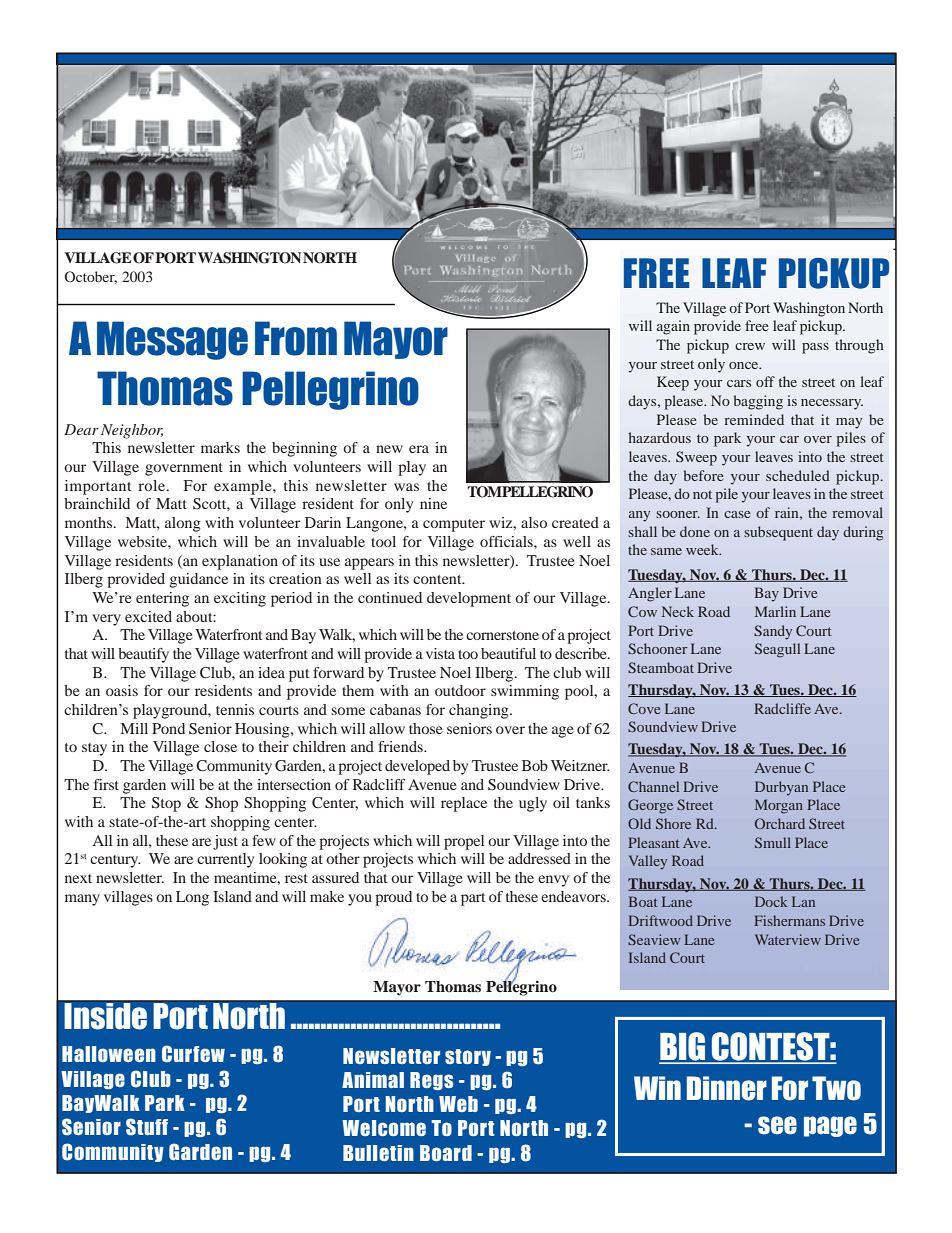 The height and width of the document is (1233, 952). What do you see at coordinates (296, 338) in the document?
I see `From` at bounding box center [296, 338].
